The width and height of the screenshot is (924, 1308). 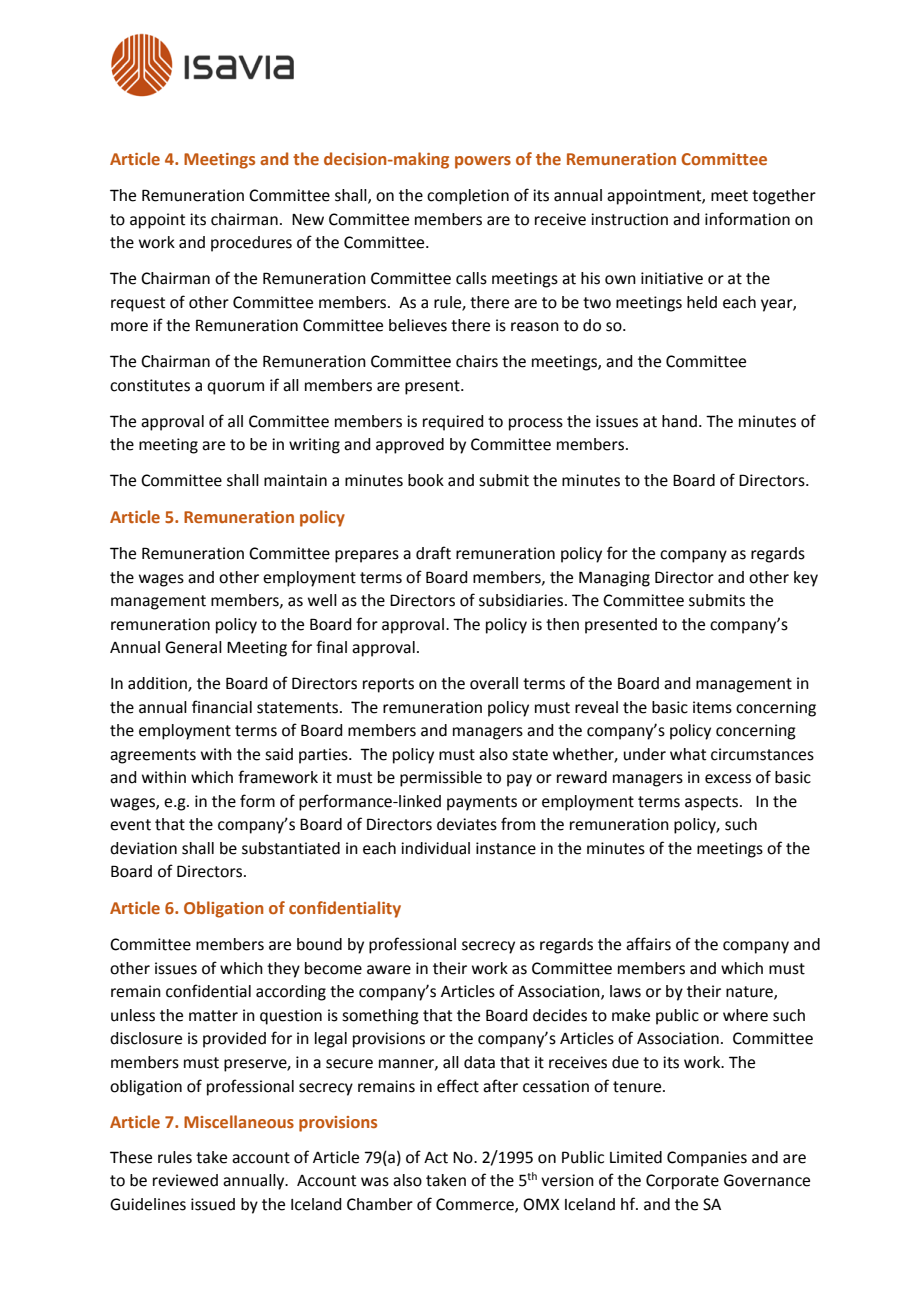 What do you see at coordinates (712, 707) in the screenshot?
I see `items` at bounding box center [712, 707].
